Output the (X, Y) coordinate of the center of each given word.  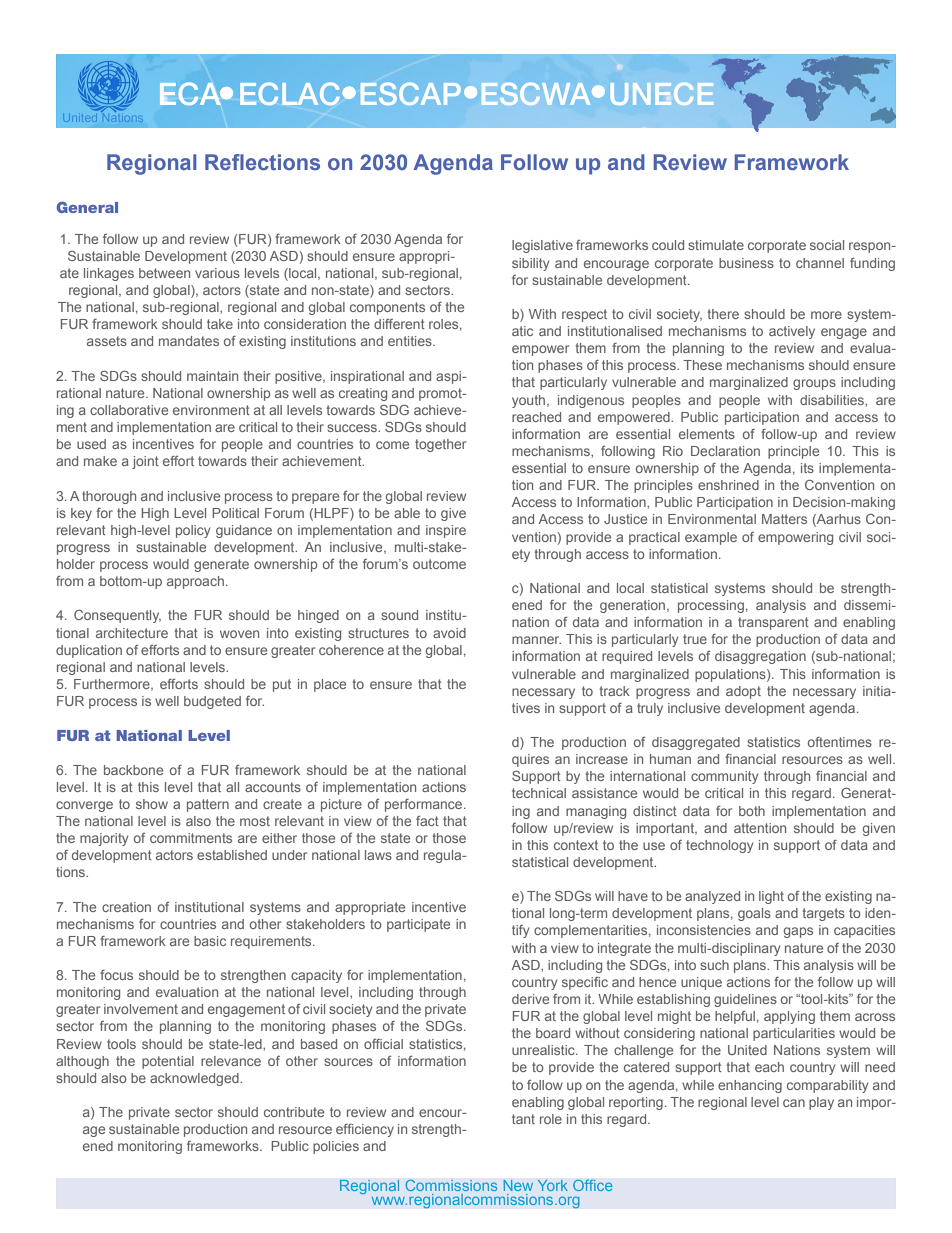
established (232, 855)
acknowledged (195, 1079)
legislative (542, 246)
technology (719, 846)
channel (820, 263)
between (164, 273)
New (518, 1185)
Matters (784, 519)
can (794, 1103)
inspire (446, 531)
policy (193, 531)
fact (427, 821)
